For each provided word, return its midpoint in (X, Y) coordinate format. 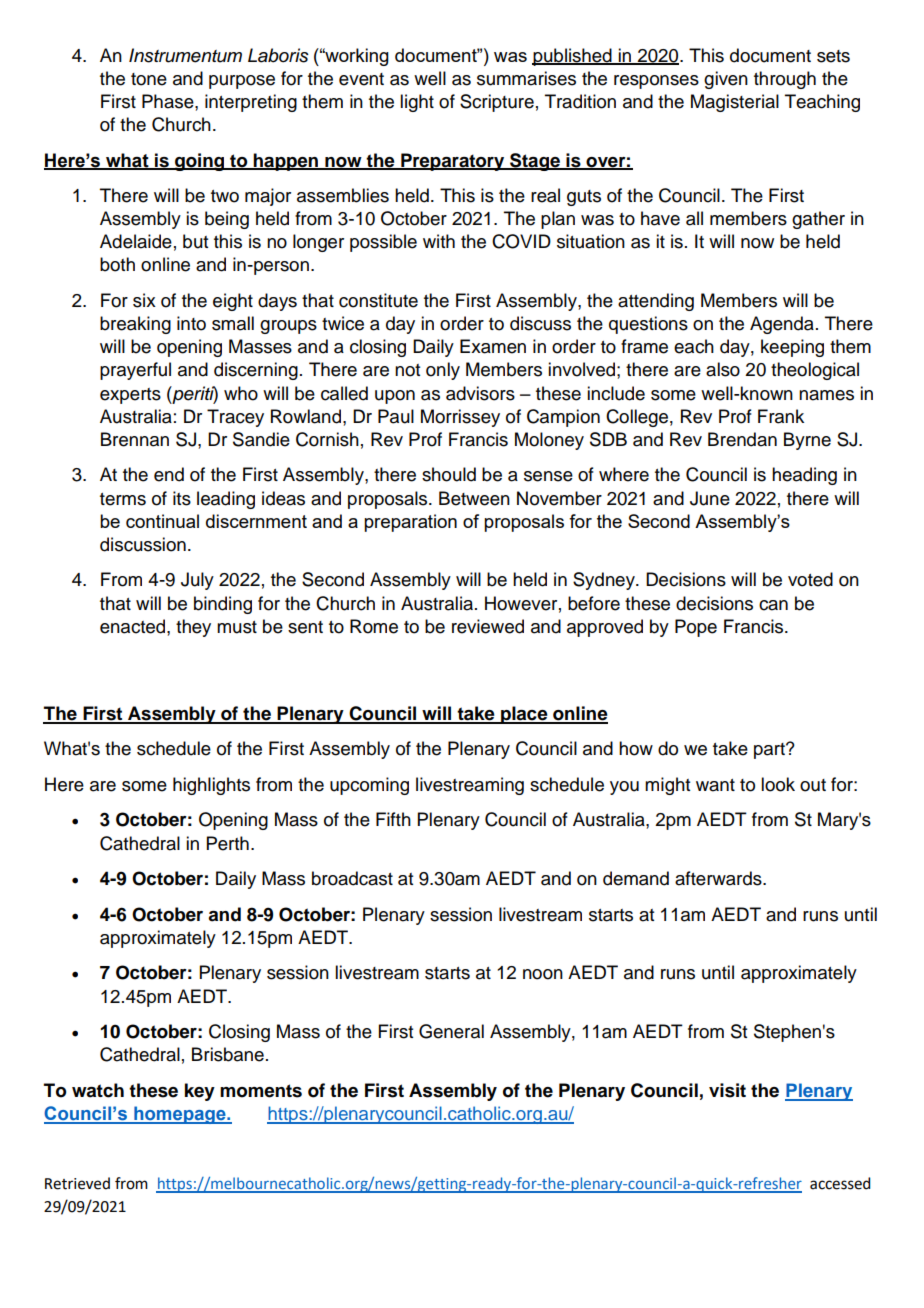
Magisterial (735, 103)
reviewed (488, 626)
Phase (169, 101)
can (773, 605)
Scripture (497, 103)
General (451, 1031)
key (200, 1092)
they (193, 628)
